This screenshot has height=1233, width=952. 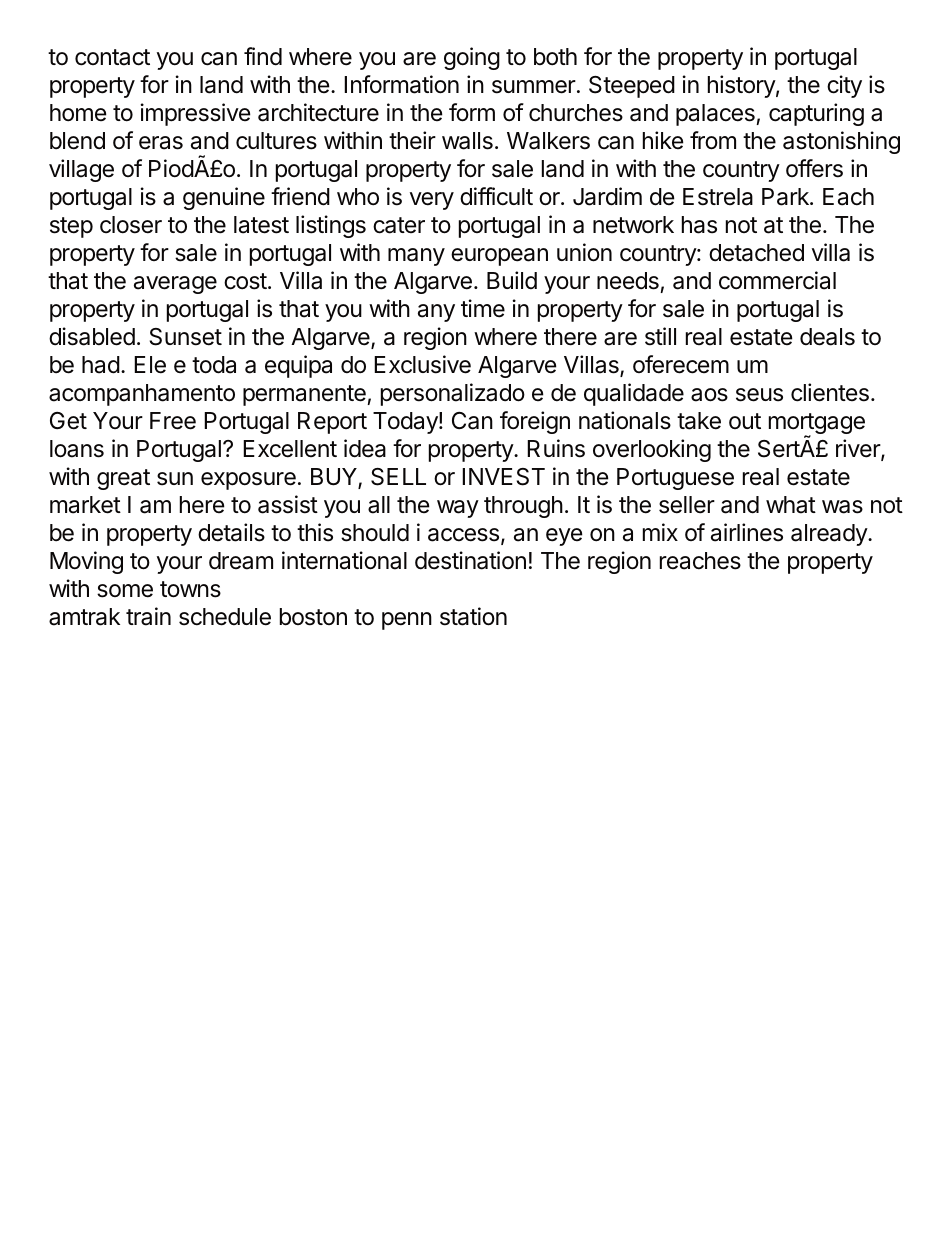 What do you see at coordinates (472, 58) in the screenshot?
I see `going` at bounding box center [472, 58].
